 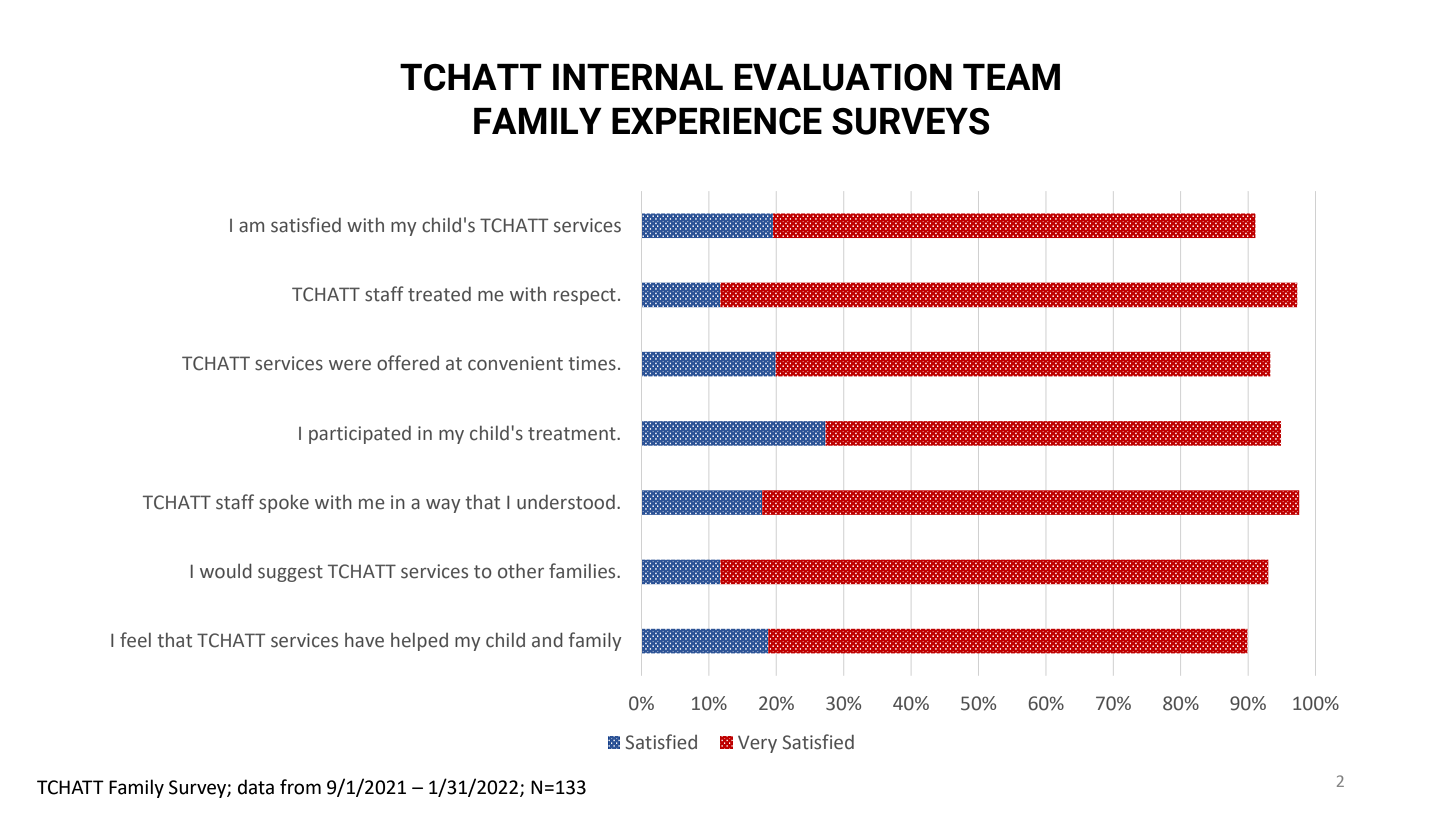 I want to click on would, so click(x=226, y=571).
